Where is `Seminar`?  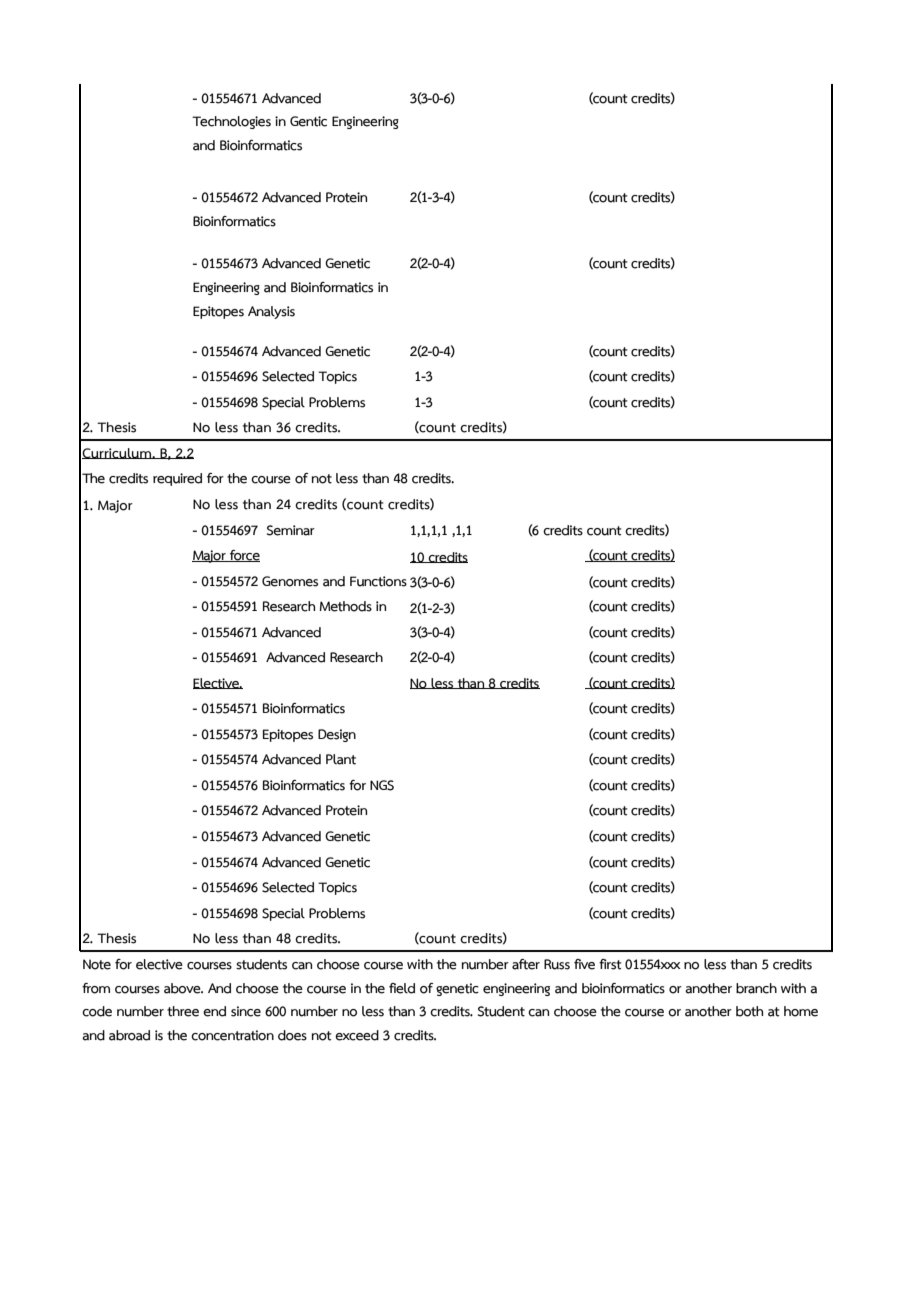 Seminar is located at coordinates (291, 530).
